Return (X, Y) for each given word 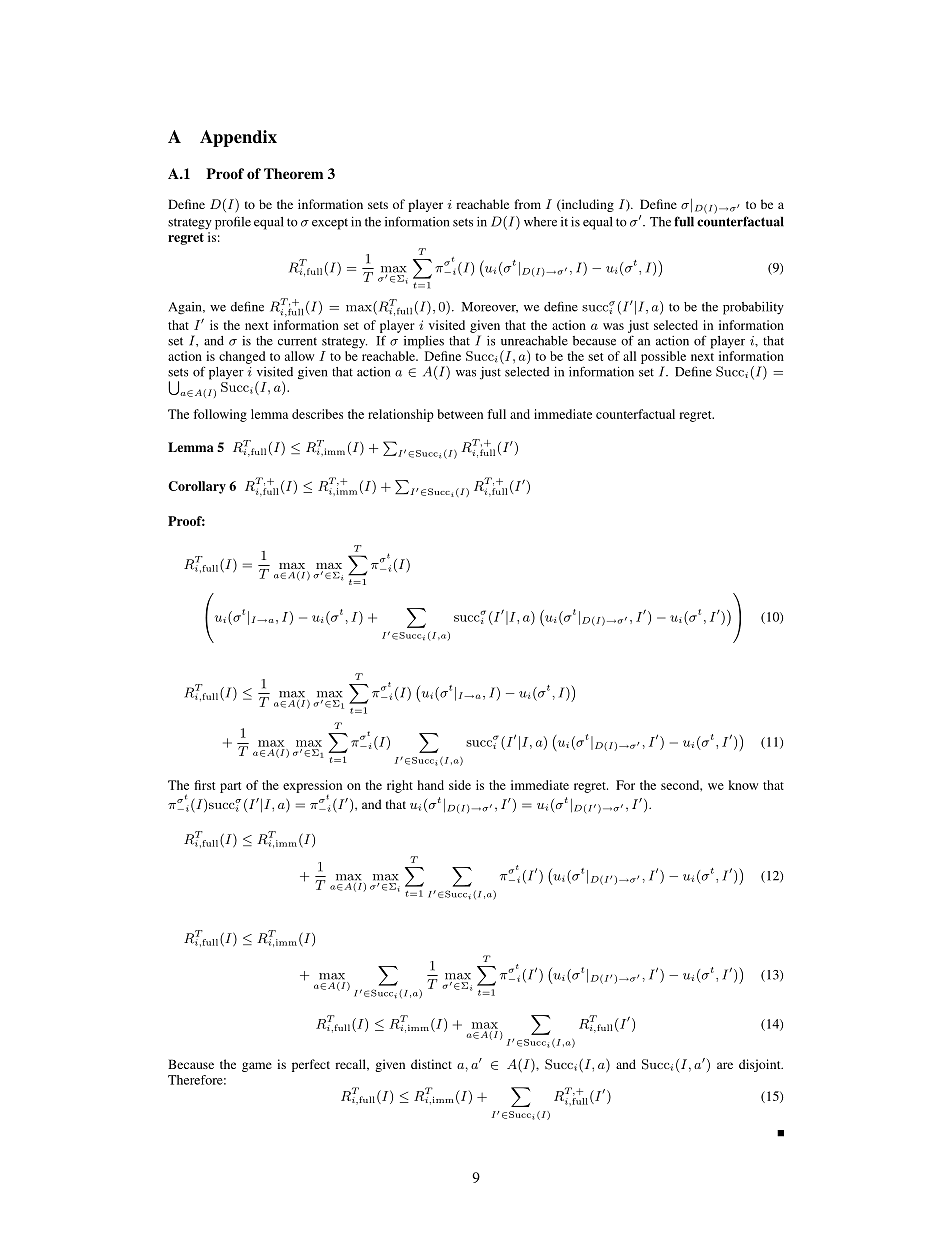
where (540, 222)
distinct (431, 1064)
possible (663, 357)
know (743, 785)
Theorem (293, 173)
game (257, 1067)
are (725, 1065)
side (460, 785)
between (460, 414)
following (220, 415)
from (527, 204)
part (230, 787)
